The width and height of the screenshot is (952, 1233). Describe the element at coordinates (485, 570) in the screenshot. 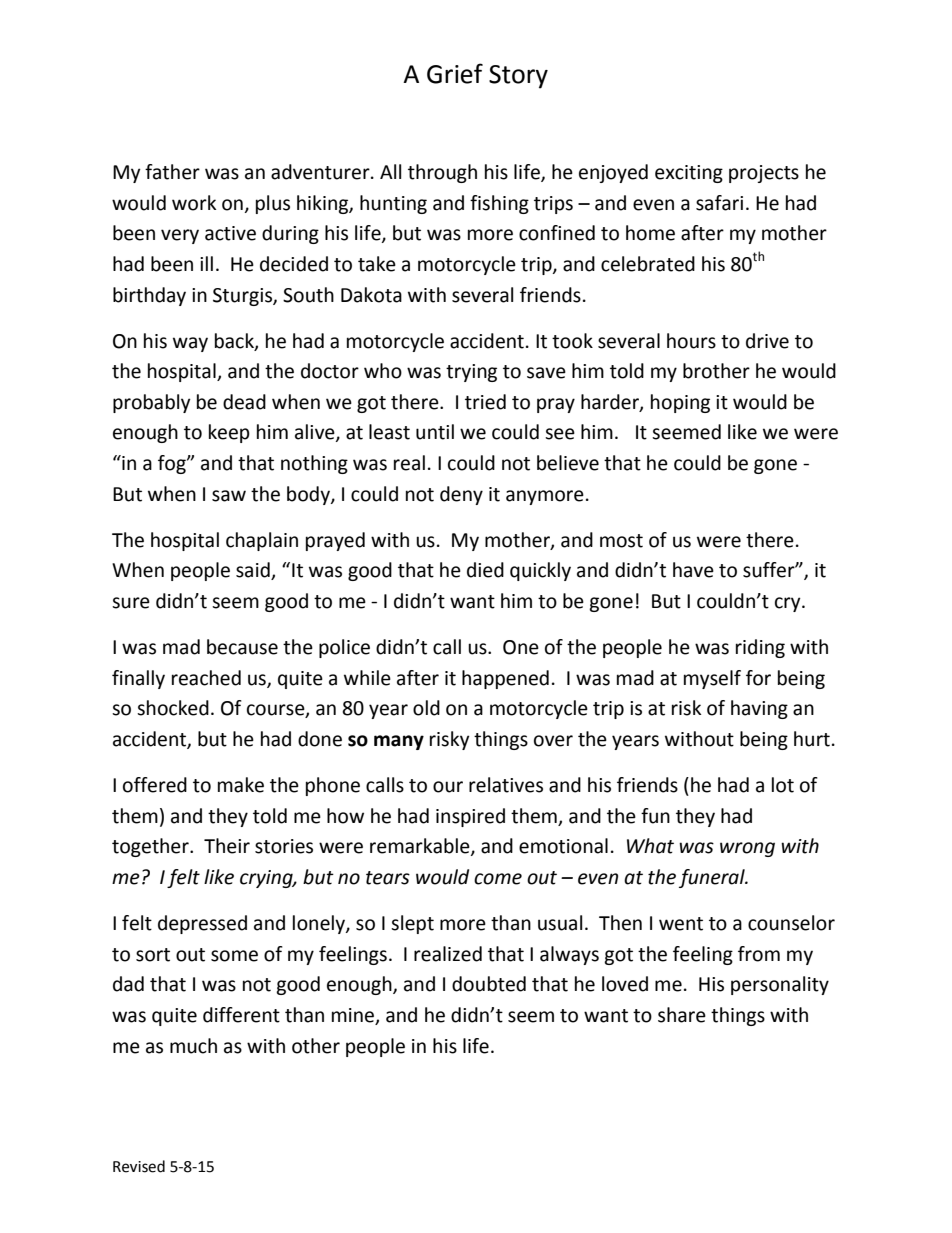

I see `died` at that location.
